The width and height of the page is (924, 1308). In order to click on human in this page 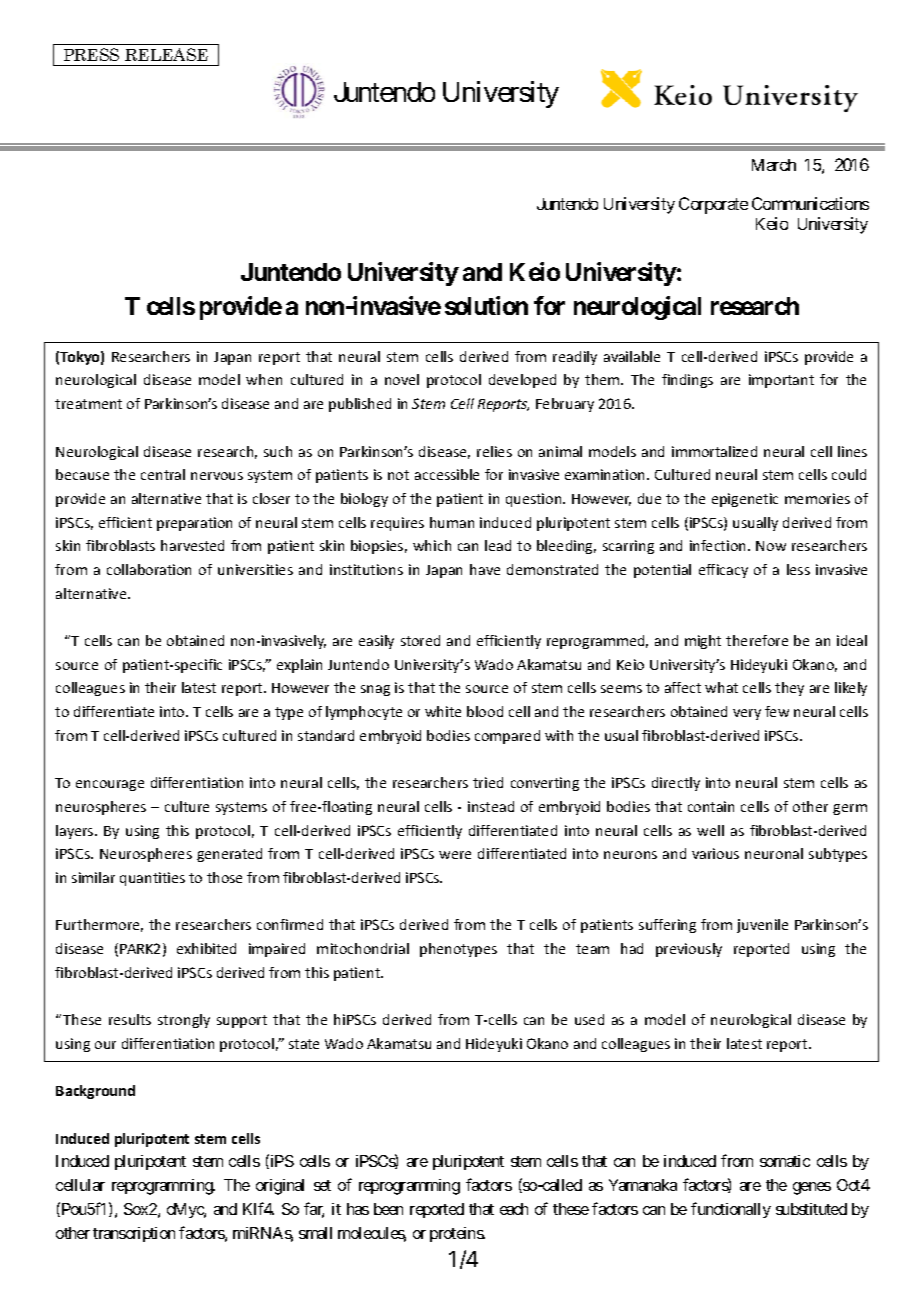, I will do `click(452, 522)`.
